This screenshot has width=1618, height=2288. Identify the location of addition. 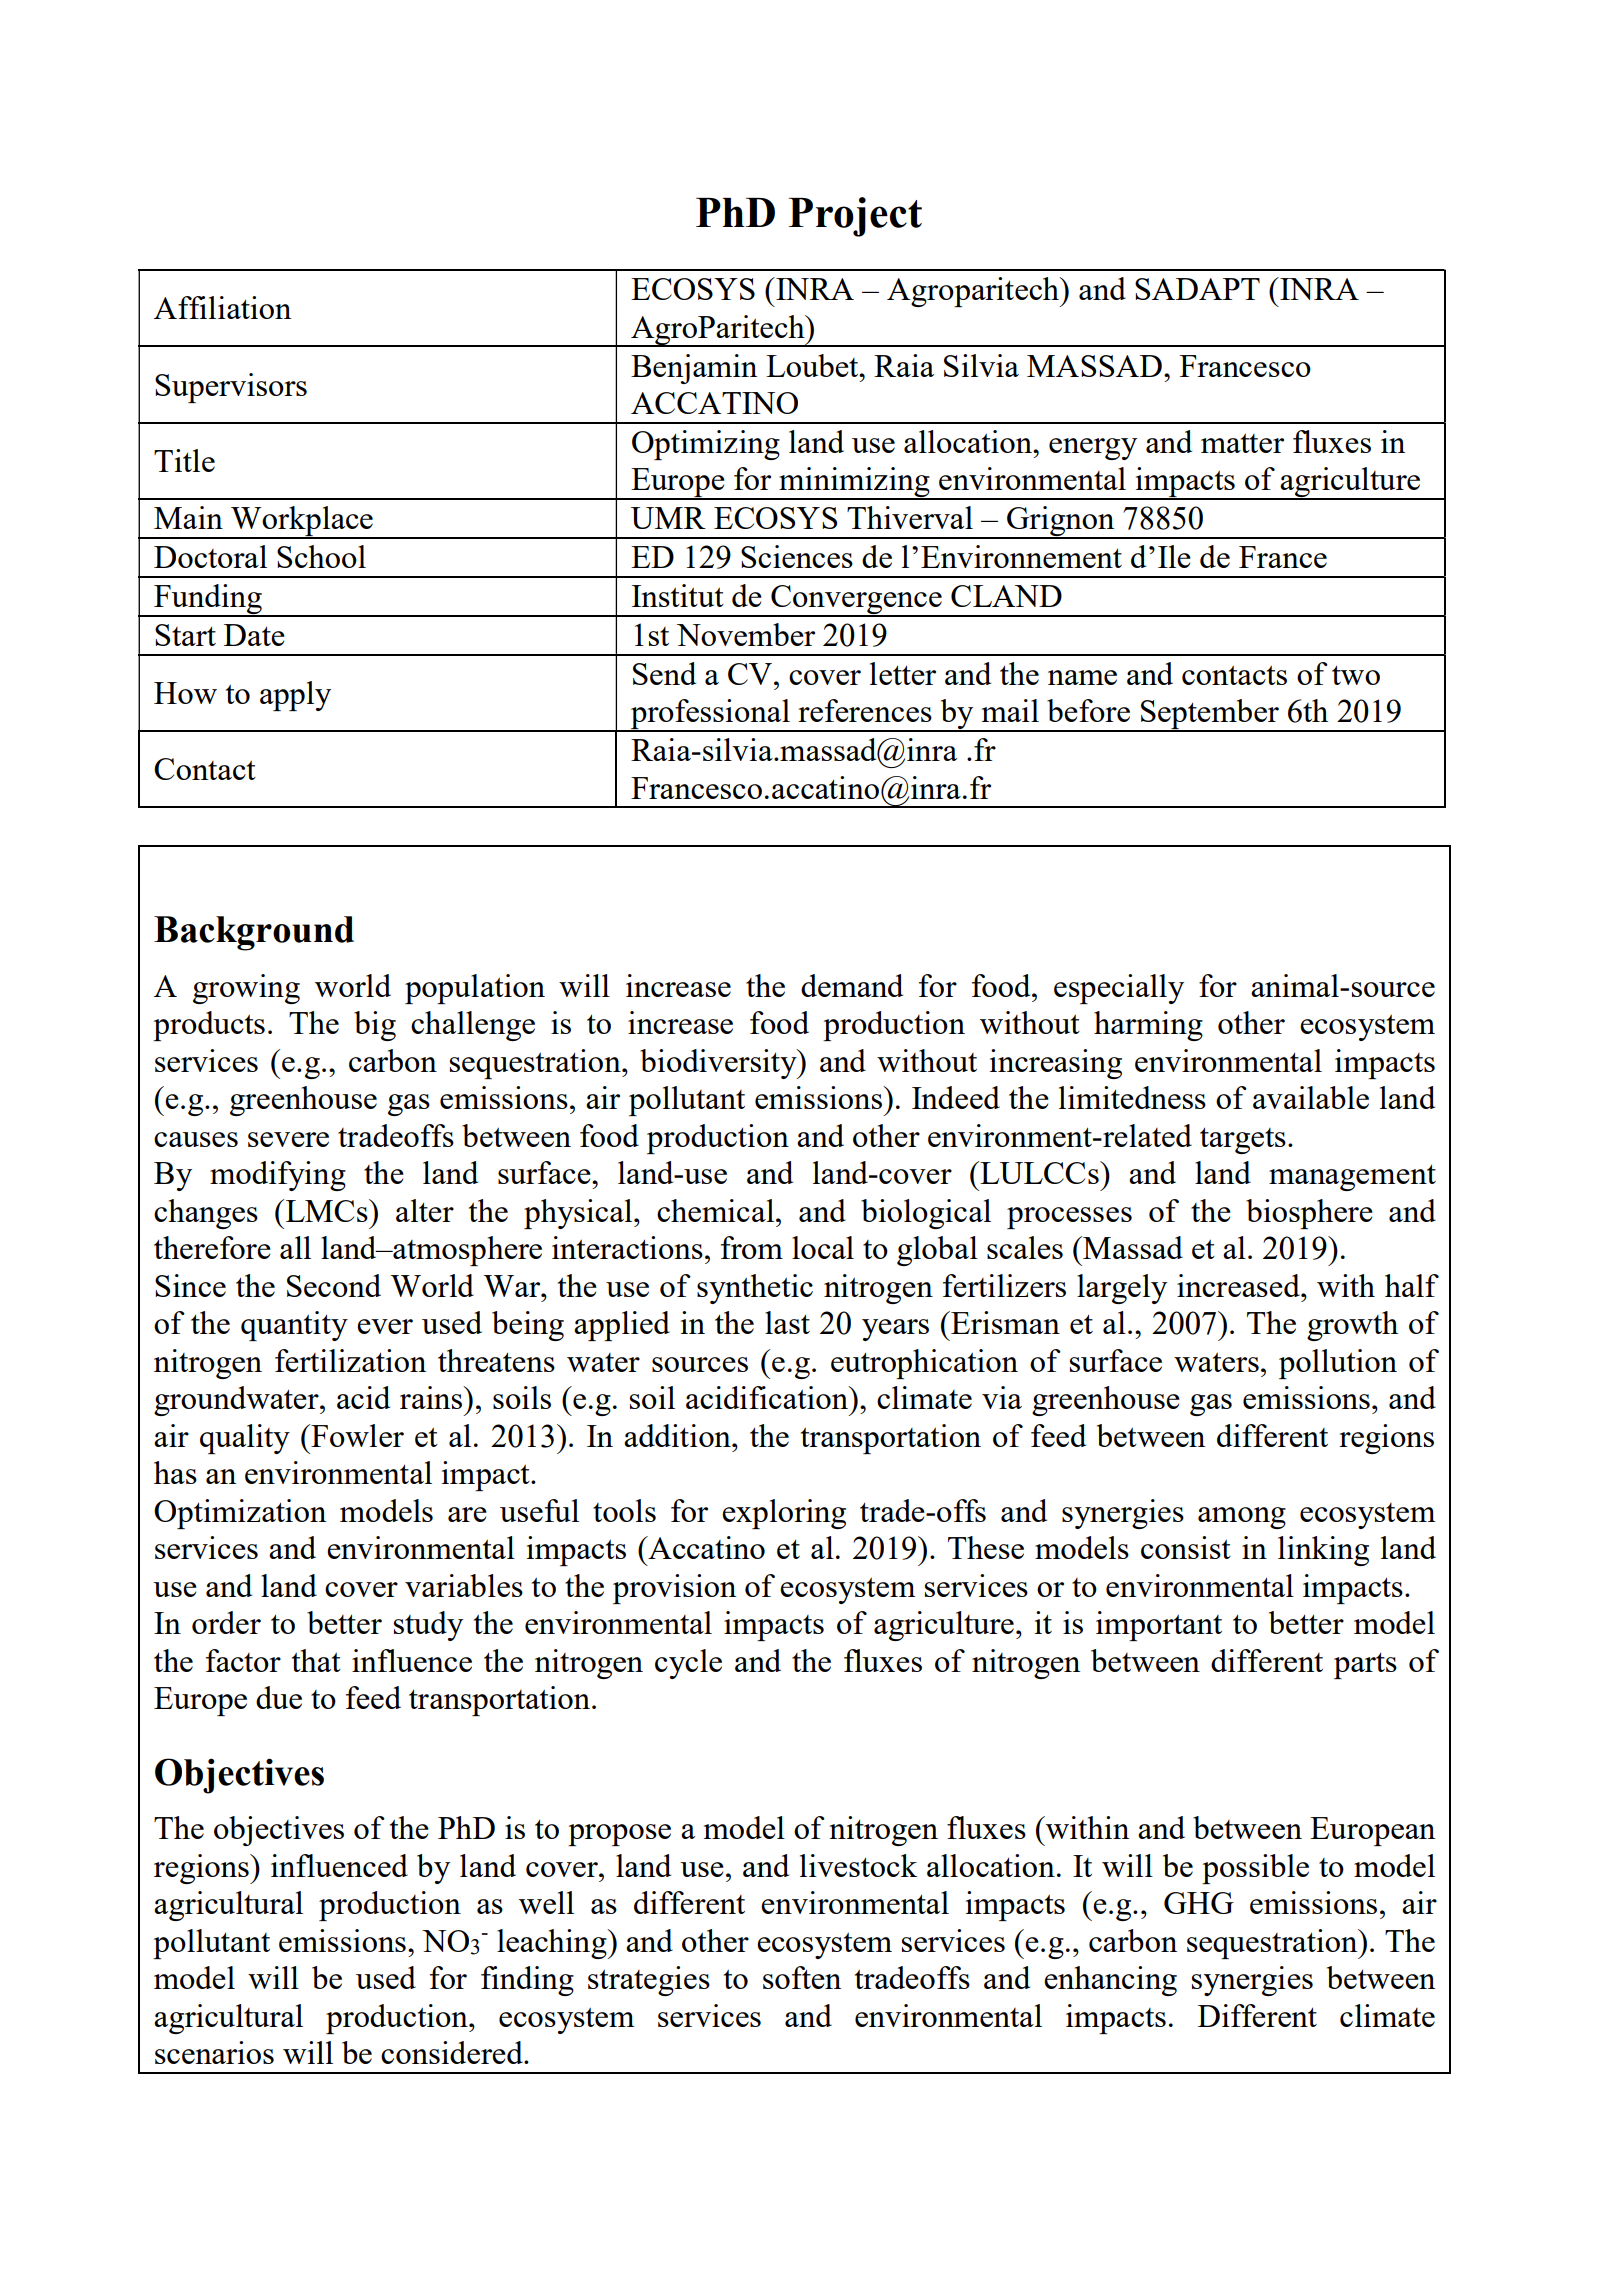
(678, 1435).
